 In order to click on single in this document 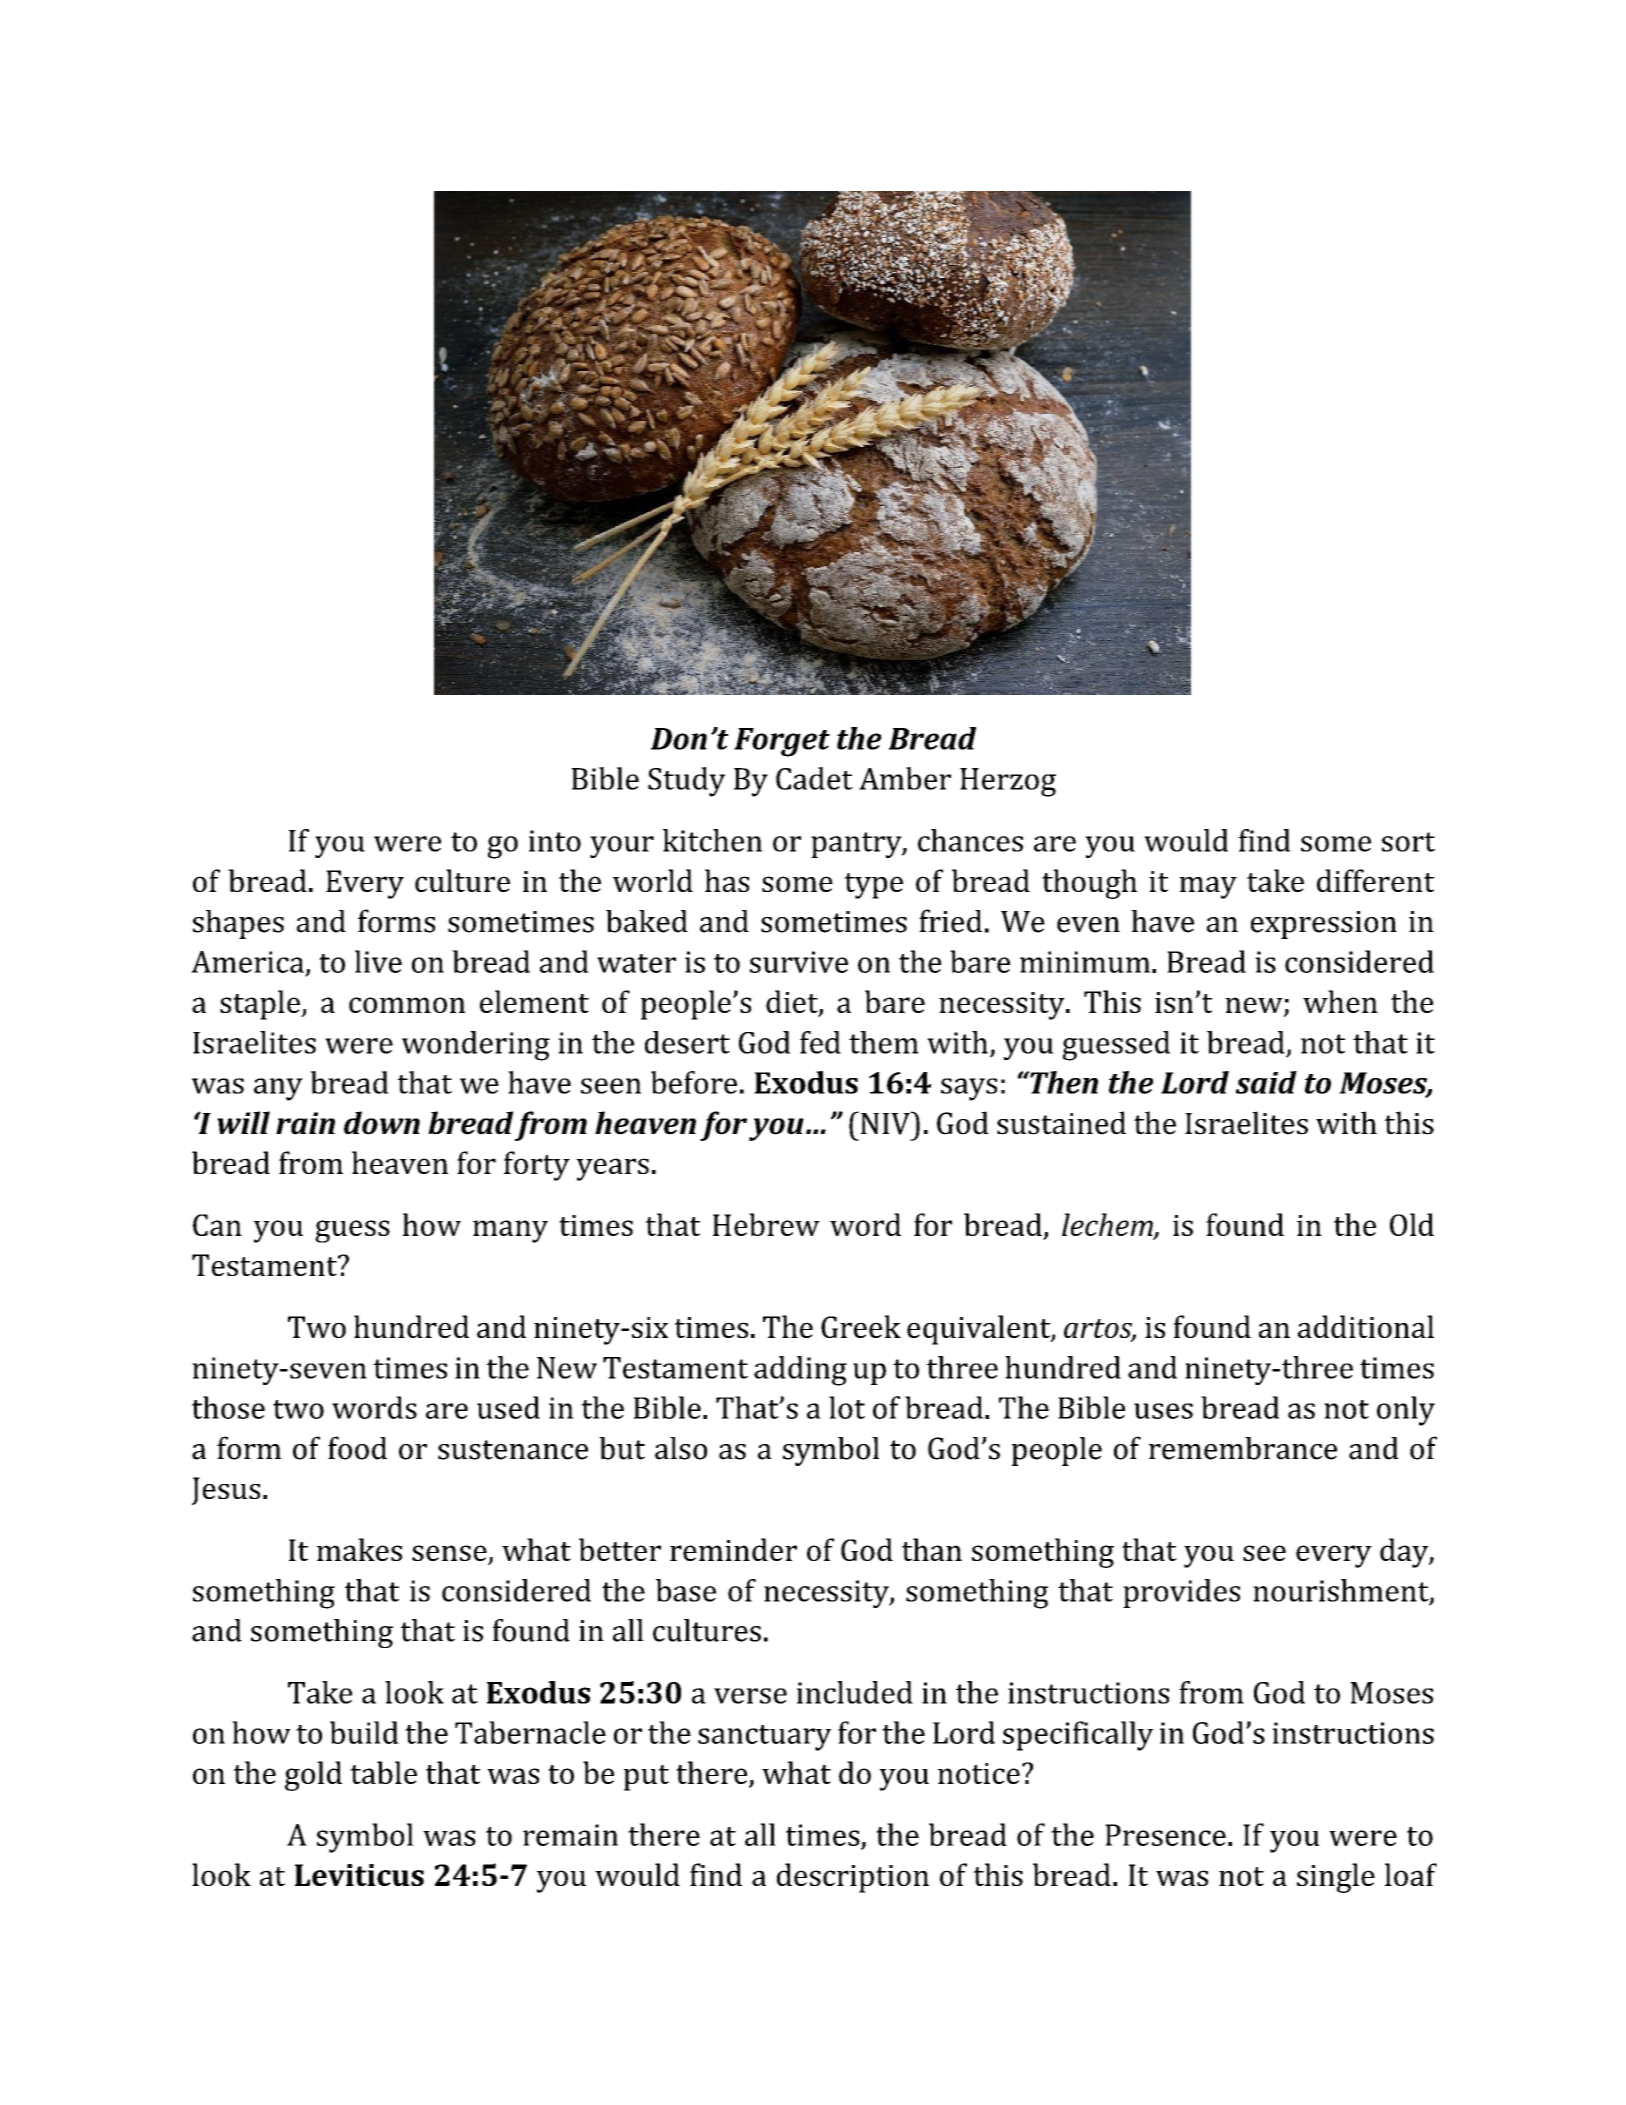, I will do `click(1336, 1878)`.
